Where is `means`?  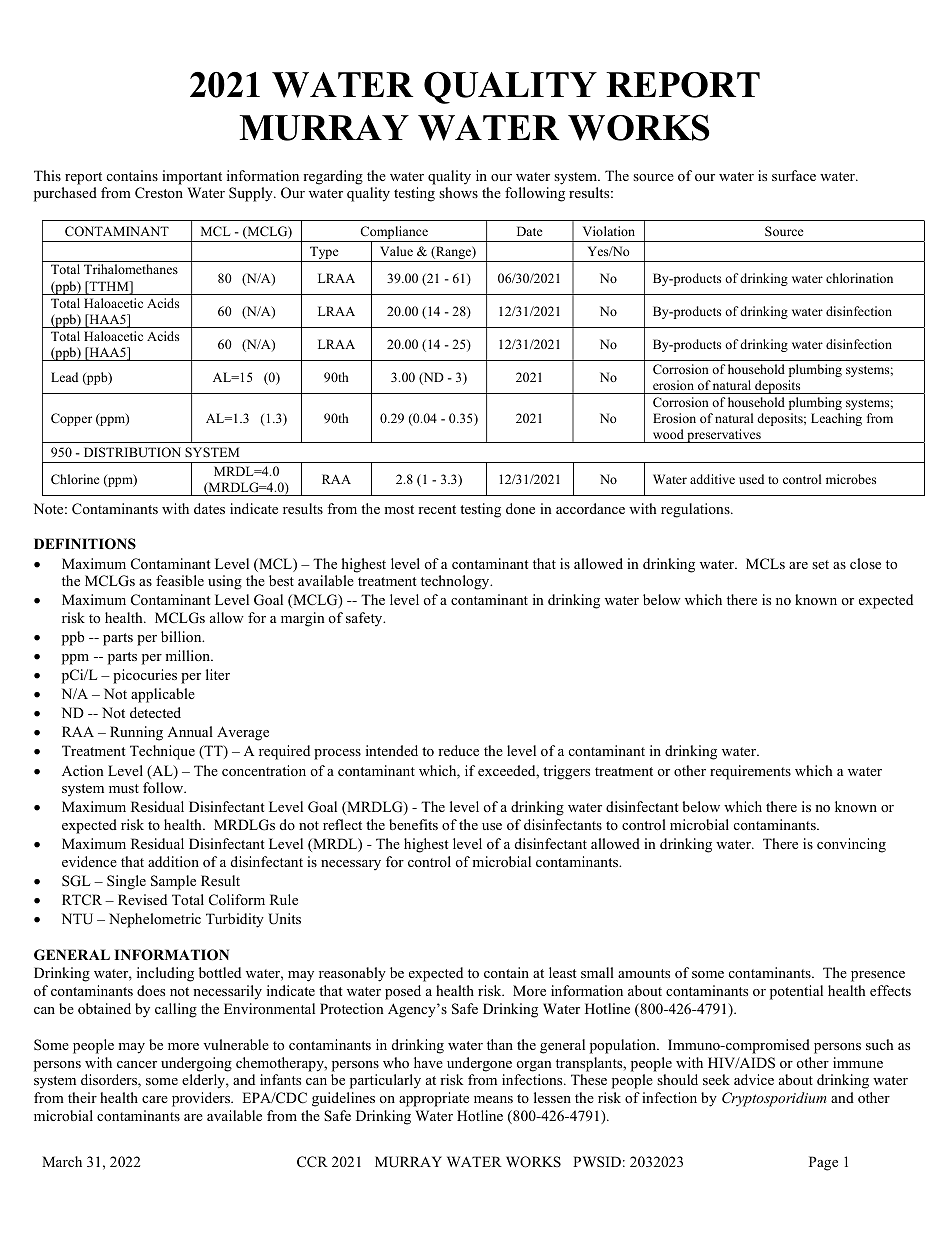
means is located at coordinates (493, 1099).
